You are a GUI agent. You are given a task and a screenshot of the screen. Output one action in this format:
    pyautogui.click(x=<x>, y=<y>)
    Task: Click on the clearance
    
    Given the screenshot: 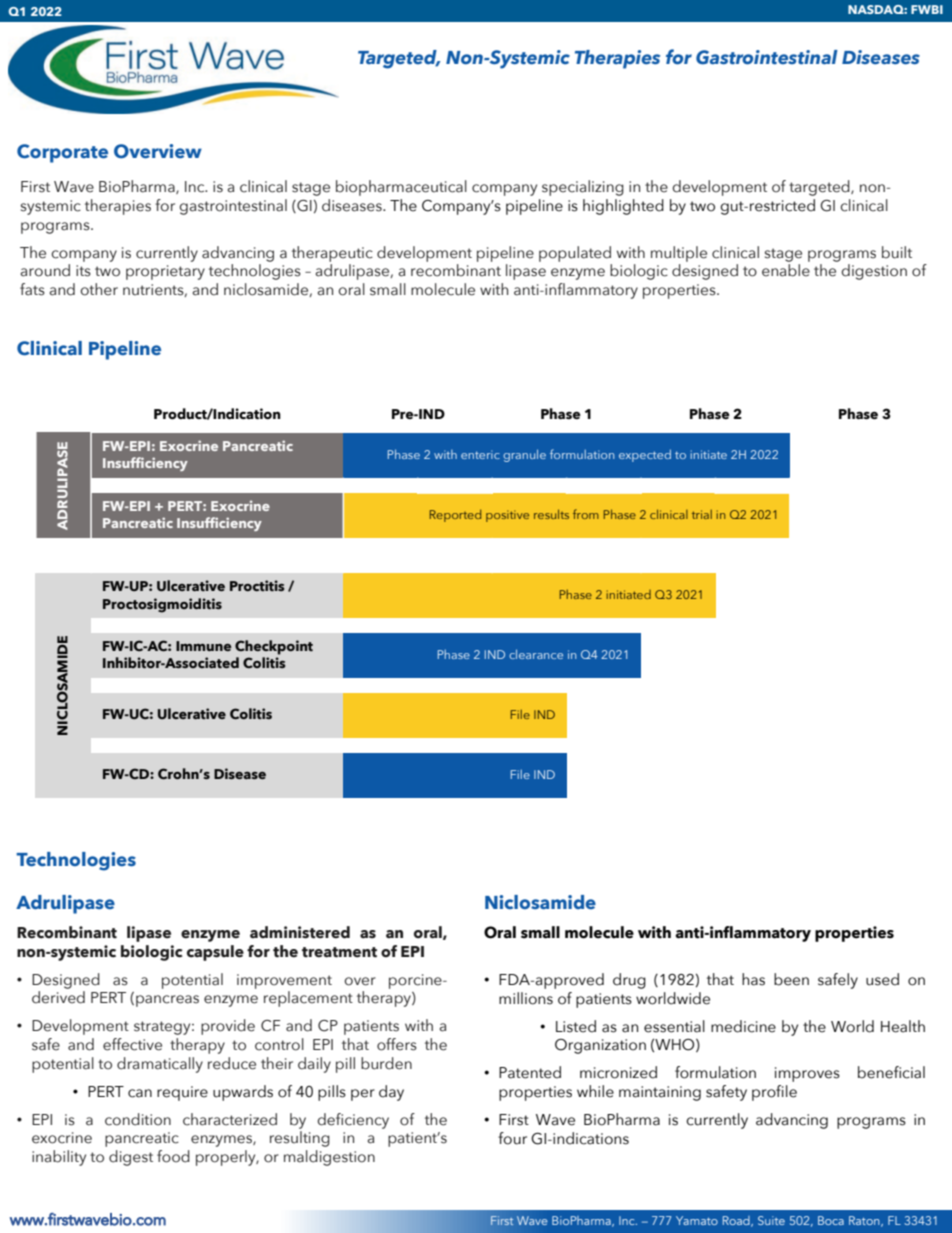 What is the action you would take?
    pyautogui.click(x=536, y=654)
